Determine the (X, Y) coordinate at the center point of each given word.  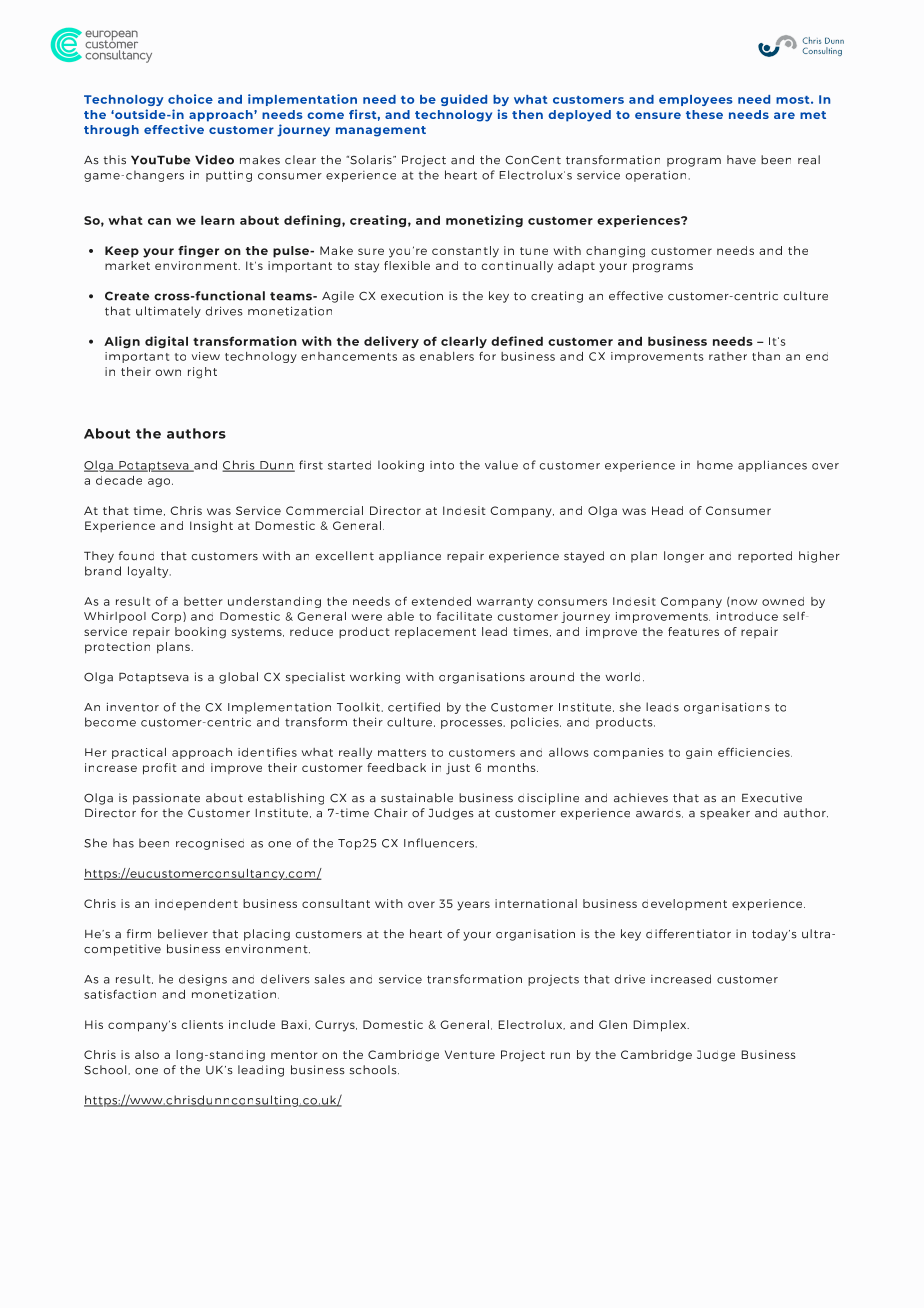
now (744, 602)
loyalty (149, 572)
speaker (725, 814)
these (704, 114)
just (458, 769)
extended (441, 601)
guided (464, 100)
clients (202, 1024)
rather (728, 356)
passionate (166, 799)
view (206, 356)
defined (517, 341)
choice (190, 99)
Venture (470, 1054)
